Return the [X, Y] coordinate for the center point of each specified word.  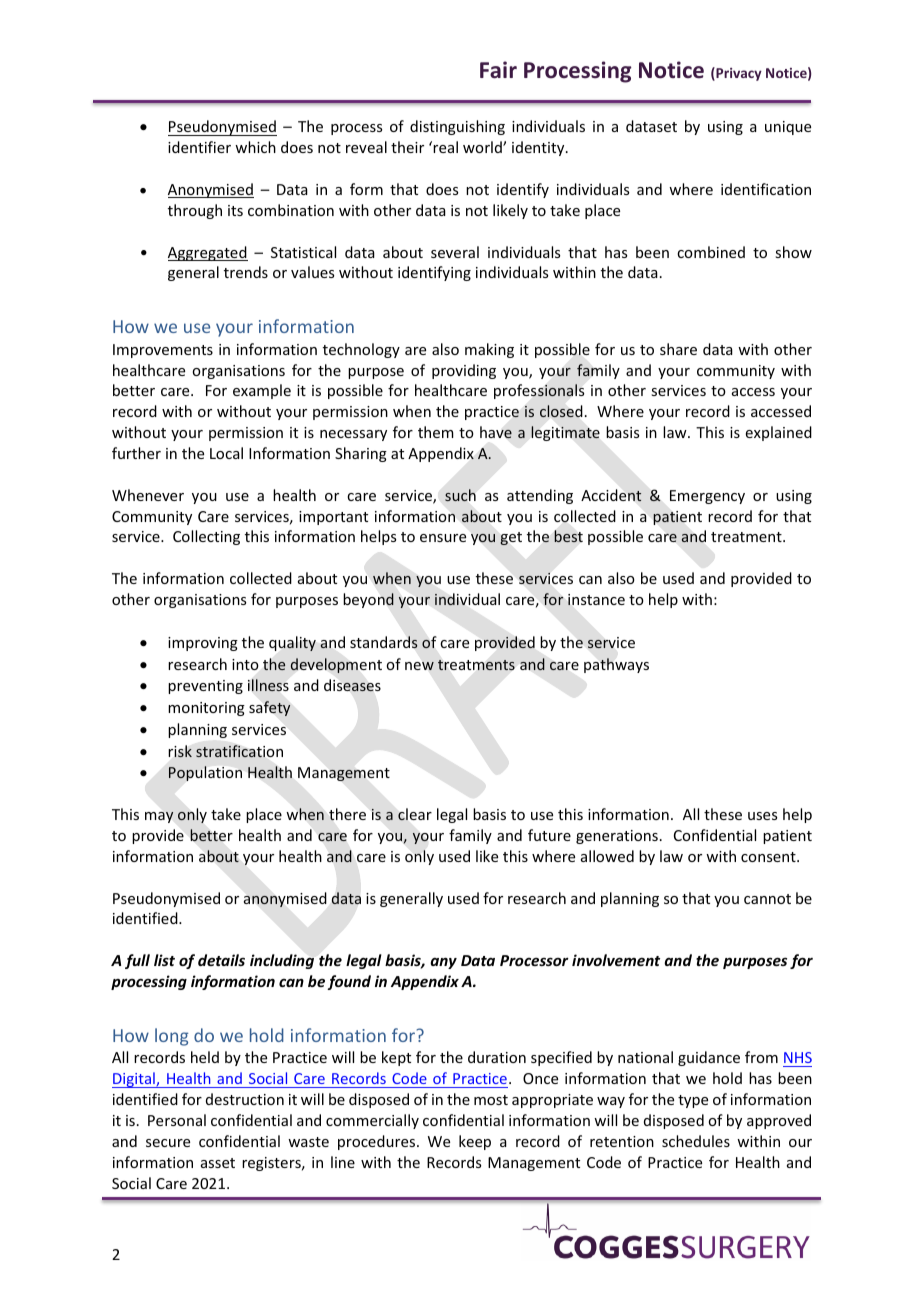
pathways [616, 665]
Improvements [163, 351]
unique [788, 128]
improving [203, 644]
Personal [177, 1120]
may [159, 817]
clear [415, 814]
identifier [199, 147]
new [419, 666]
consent [769, 857]
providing [464, 371]
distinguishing [457, 127]
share [678, 349]
